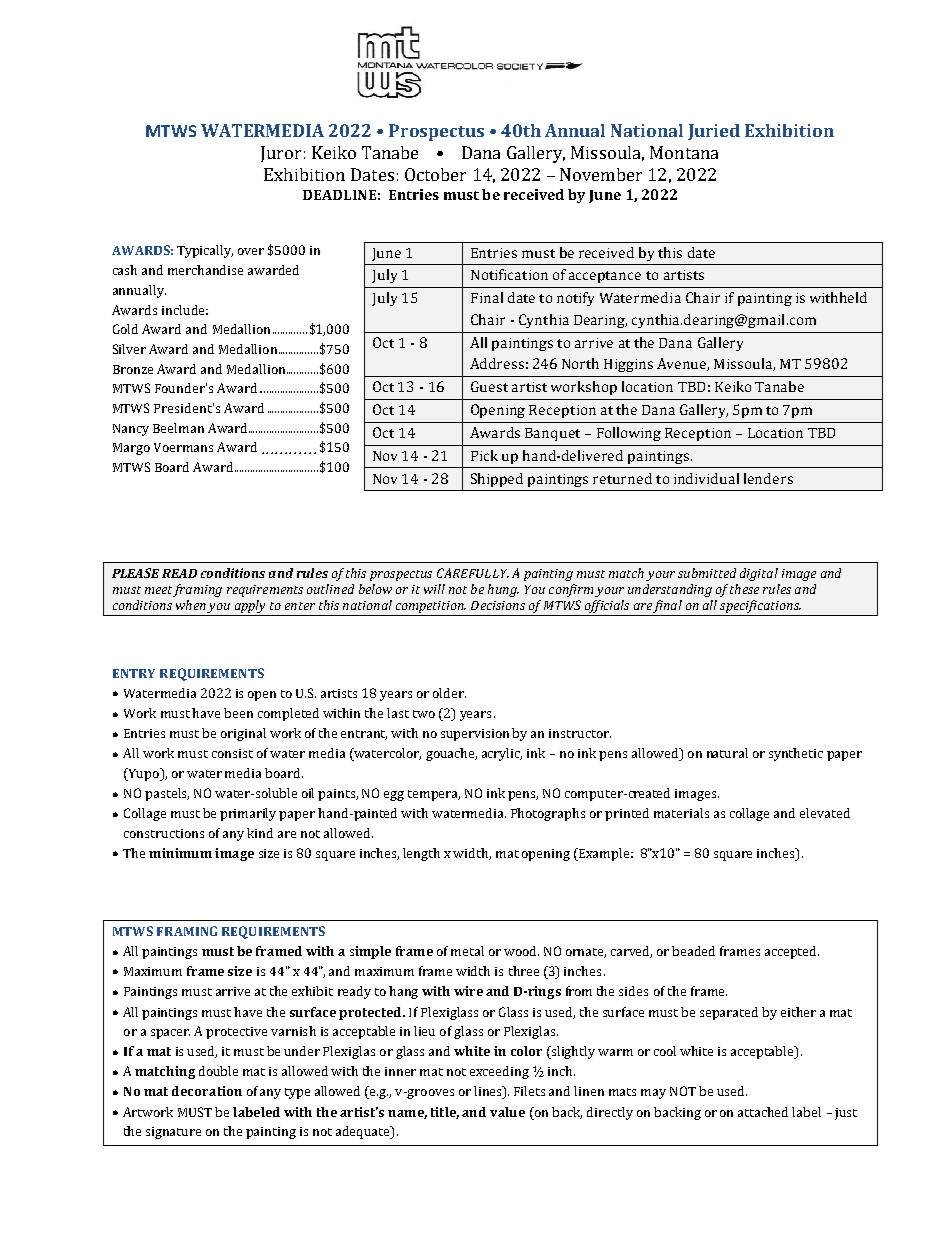 The height and width of the screenshot is (1233, 952). What do you see at coordinates (473, 573) in the screenshot?
I see `CAREFULLY` at bounding box center [473, 573].
